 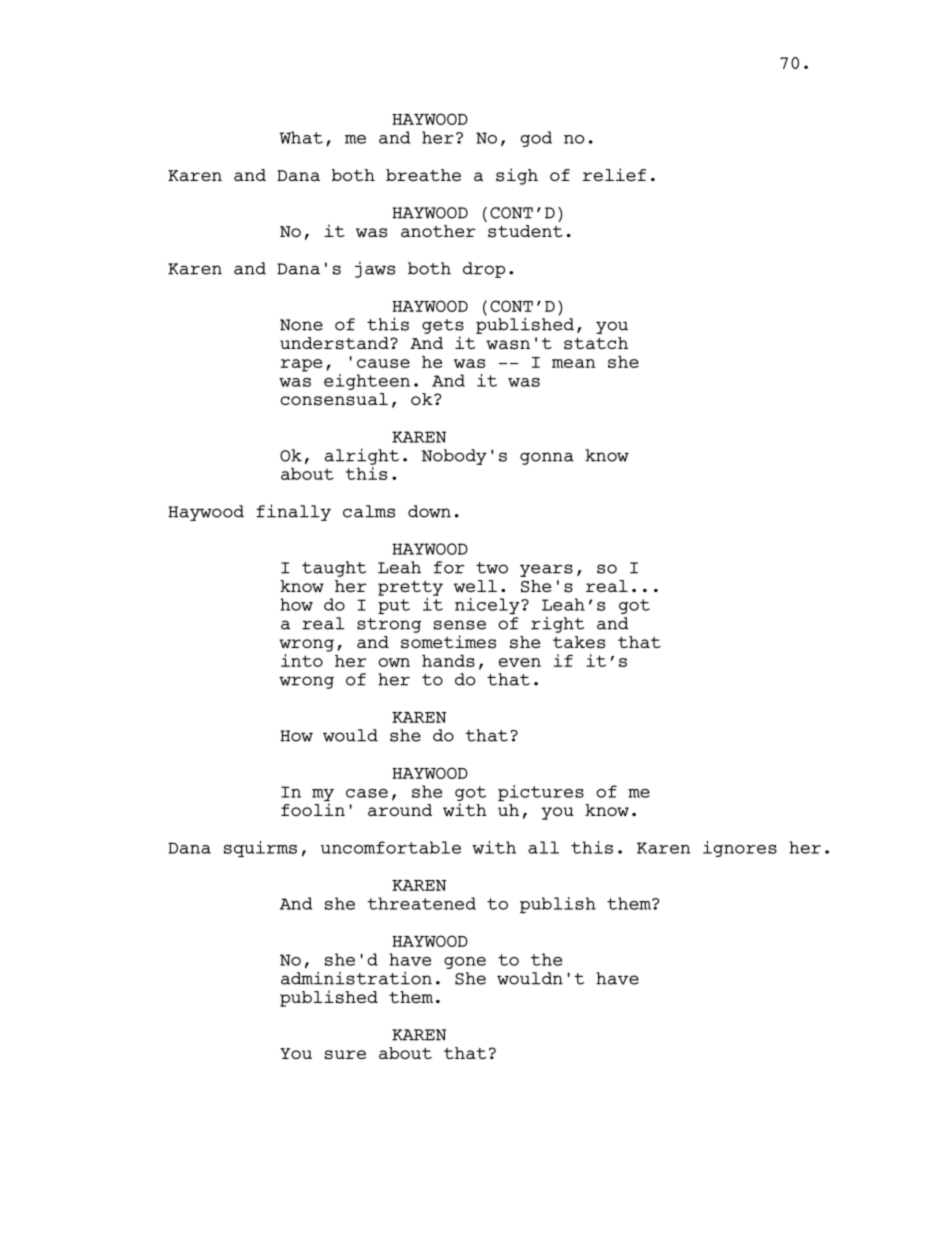 I want to click on ignores, so click(x=740, y=849).
